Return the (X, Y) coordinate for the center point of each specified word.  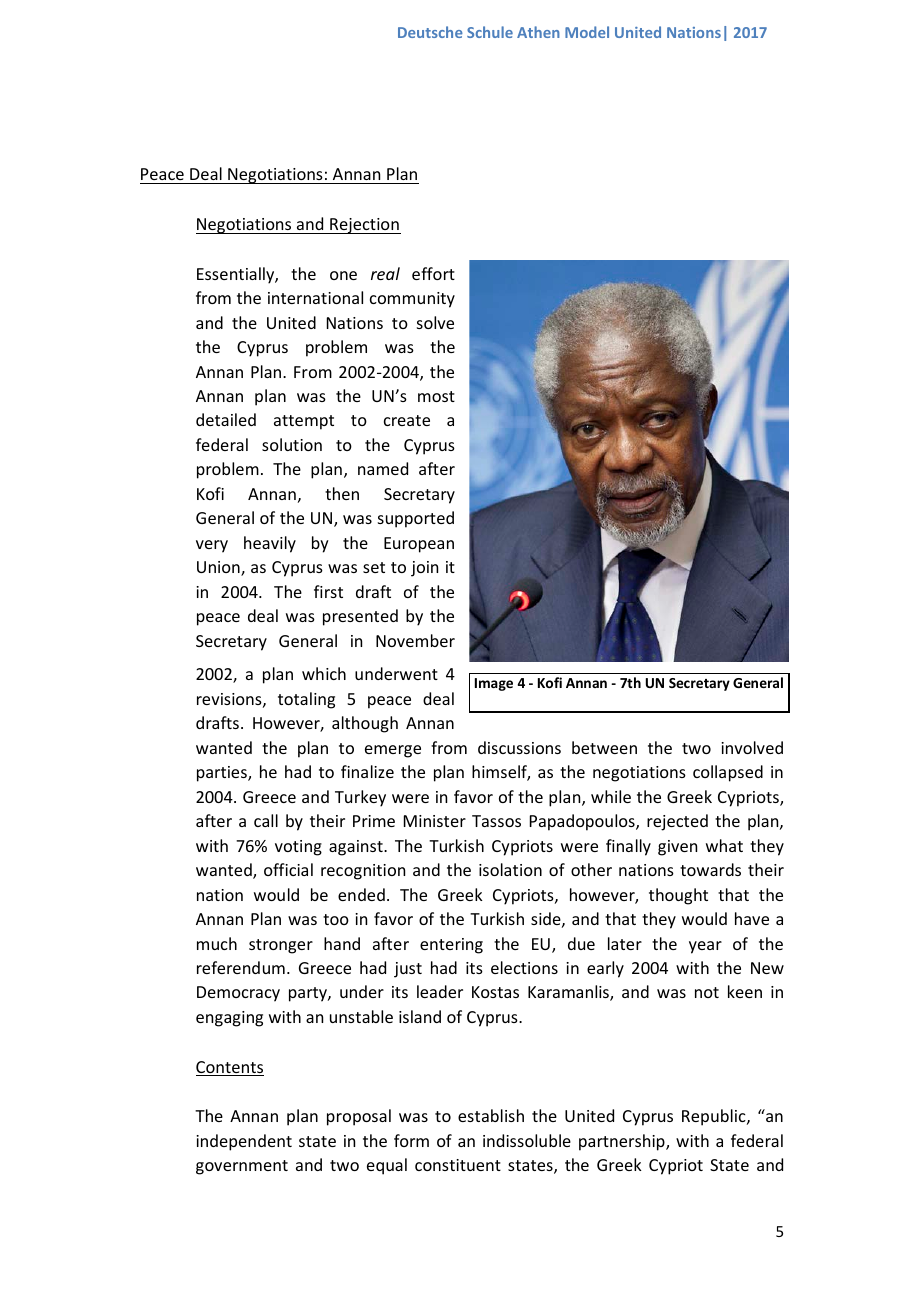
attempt (304, 422)
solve (435, 322)
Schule (490, 32)
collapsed (728, 773)
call (266, 820)
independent (244, 1142)
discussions (519, 747)
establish (491, 1115)
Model (587, 32)
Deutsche (430, 32)
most (436, 396)
